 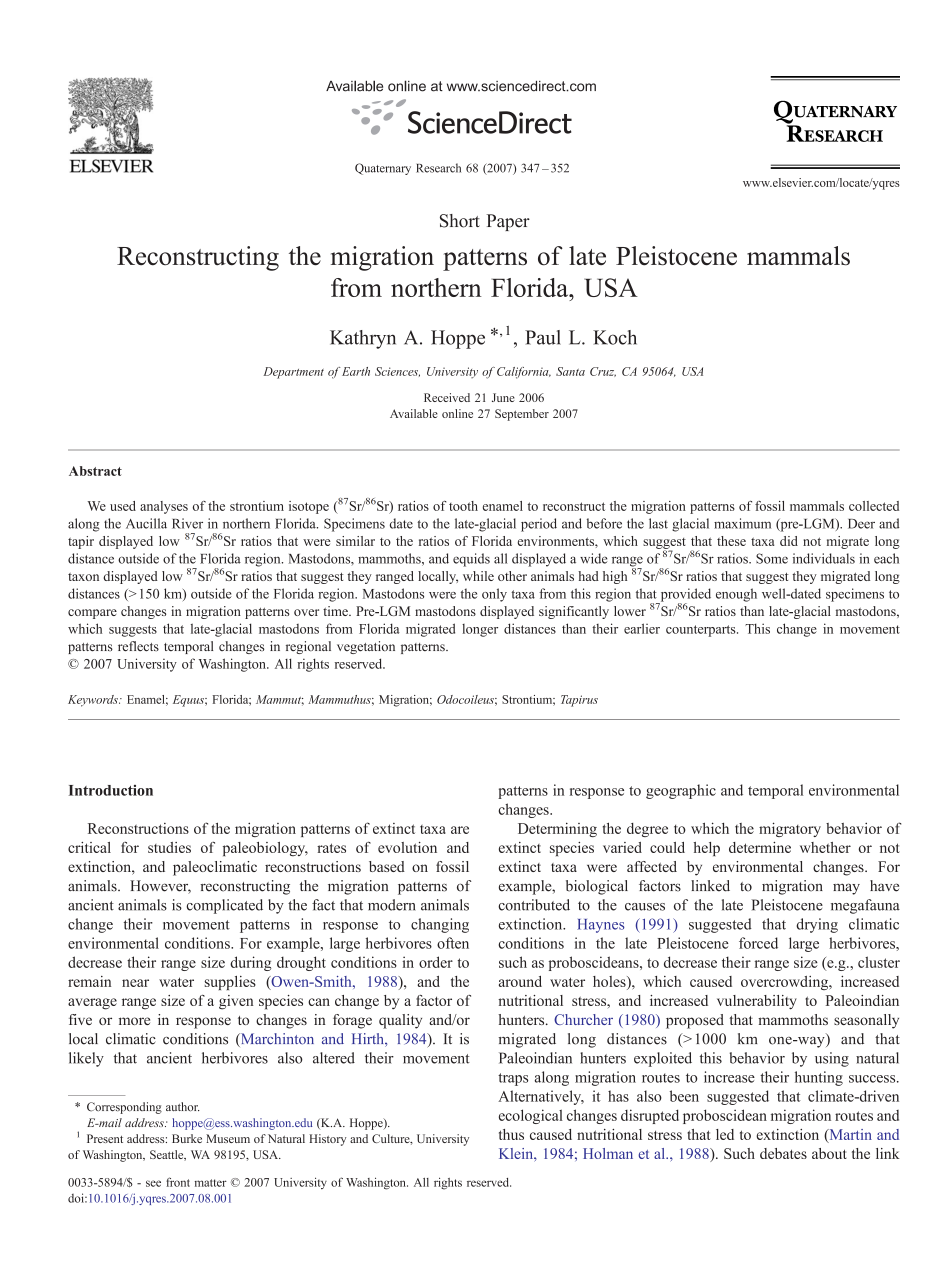 I want to click on Burke, so click(x=187, y=1138).
